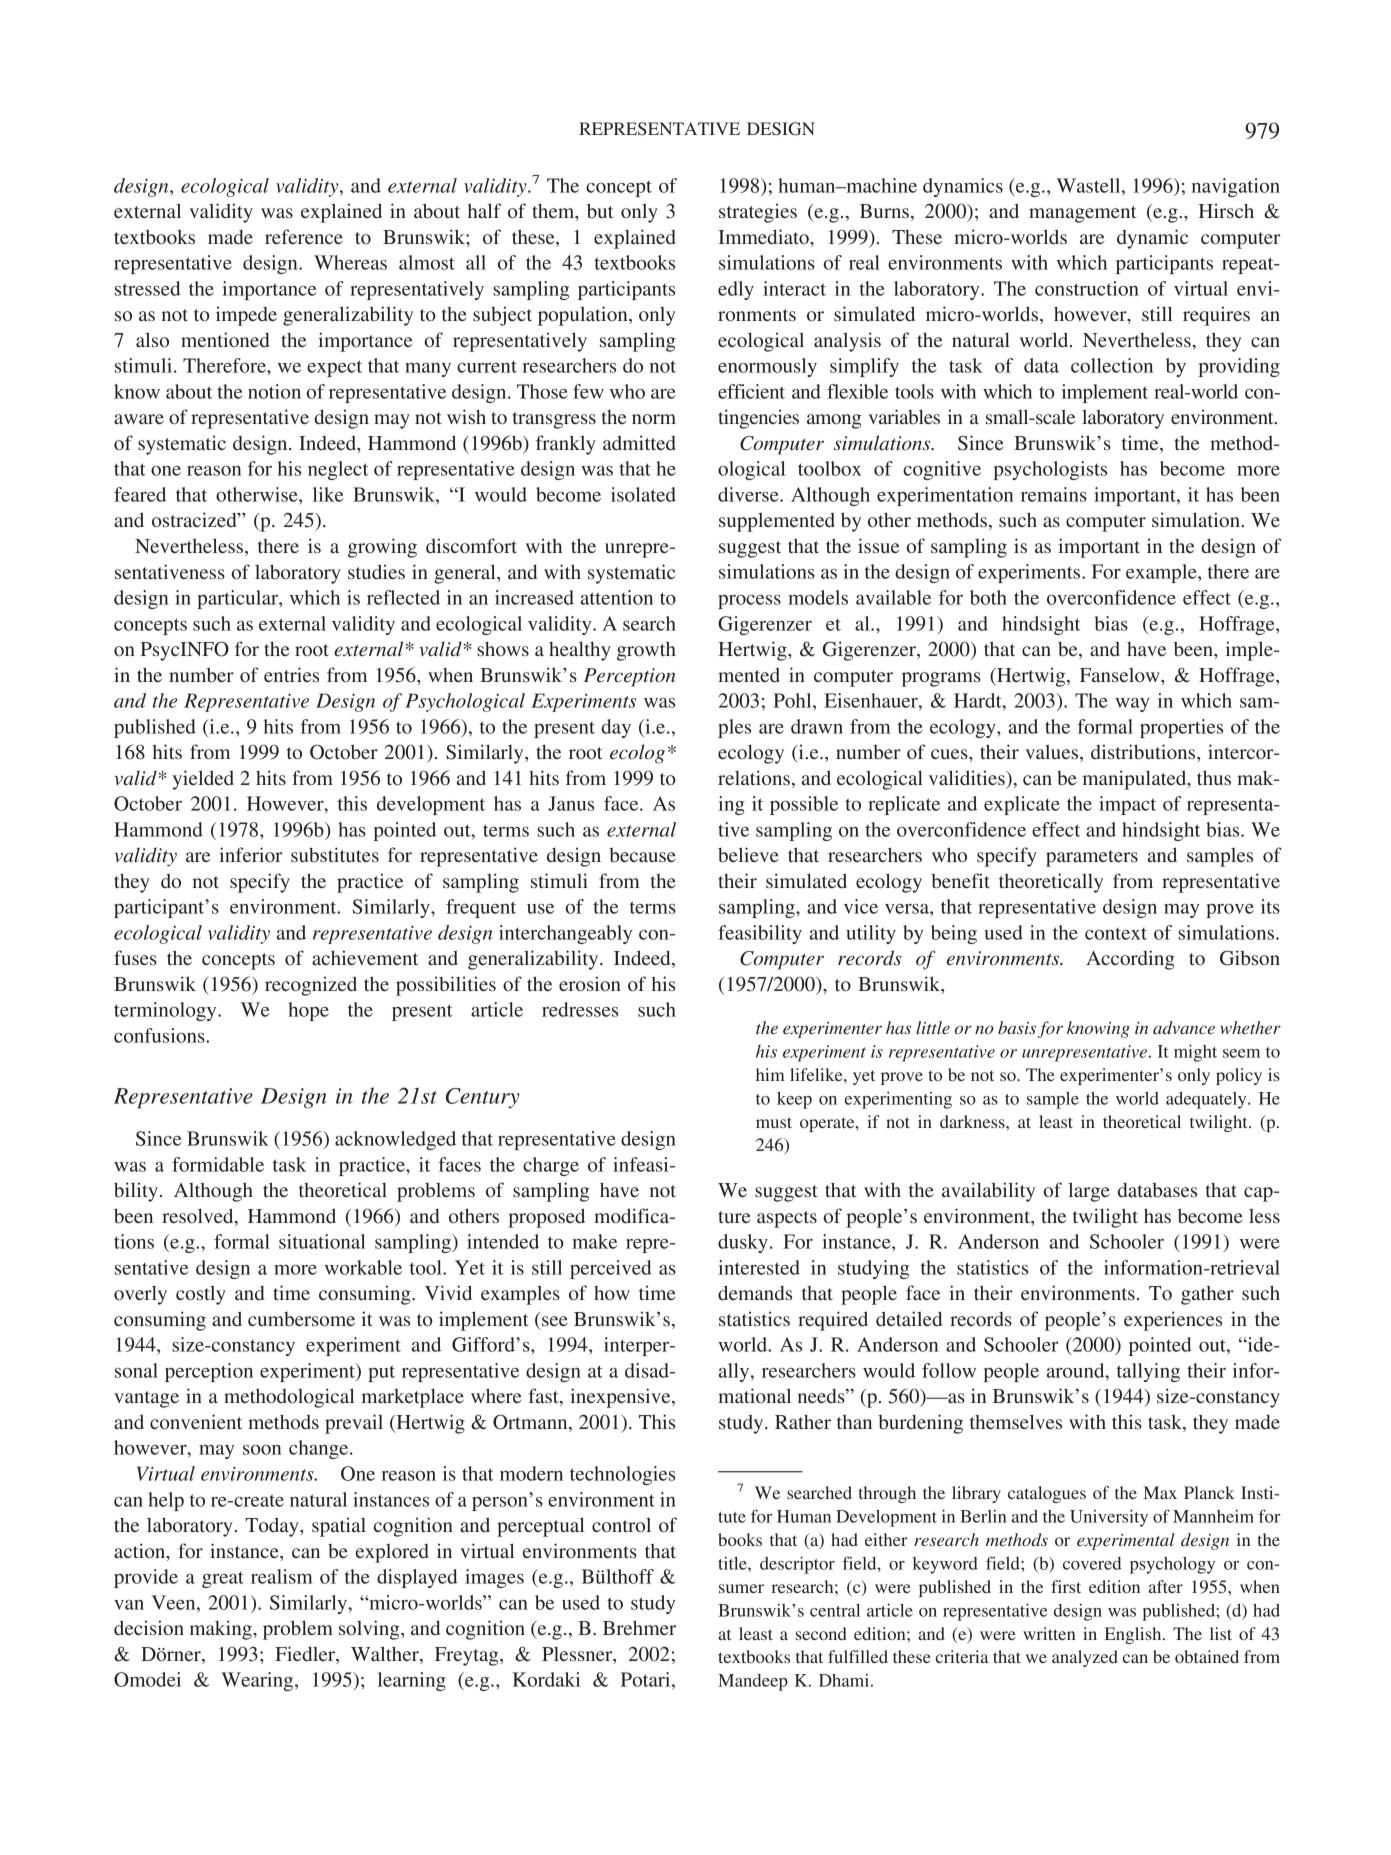 The height and width of the screenshot is (1855, 1391). I want to click on making, so click(222, 1630).
